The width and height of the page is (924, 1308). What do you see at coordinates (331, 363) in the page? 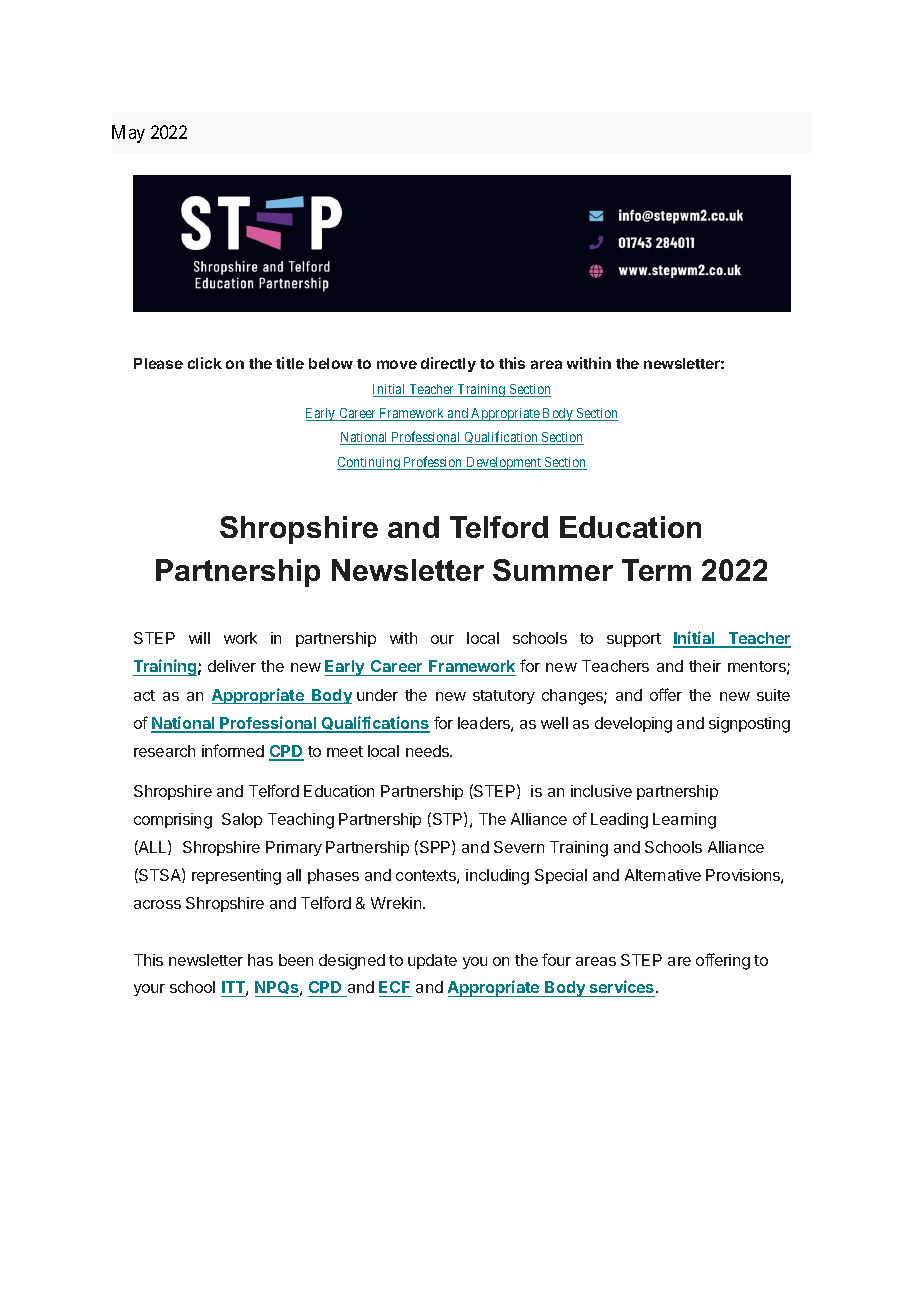
I see `below` at bounding box center [331, 363].
